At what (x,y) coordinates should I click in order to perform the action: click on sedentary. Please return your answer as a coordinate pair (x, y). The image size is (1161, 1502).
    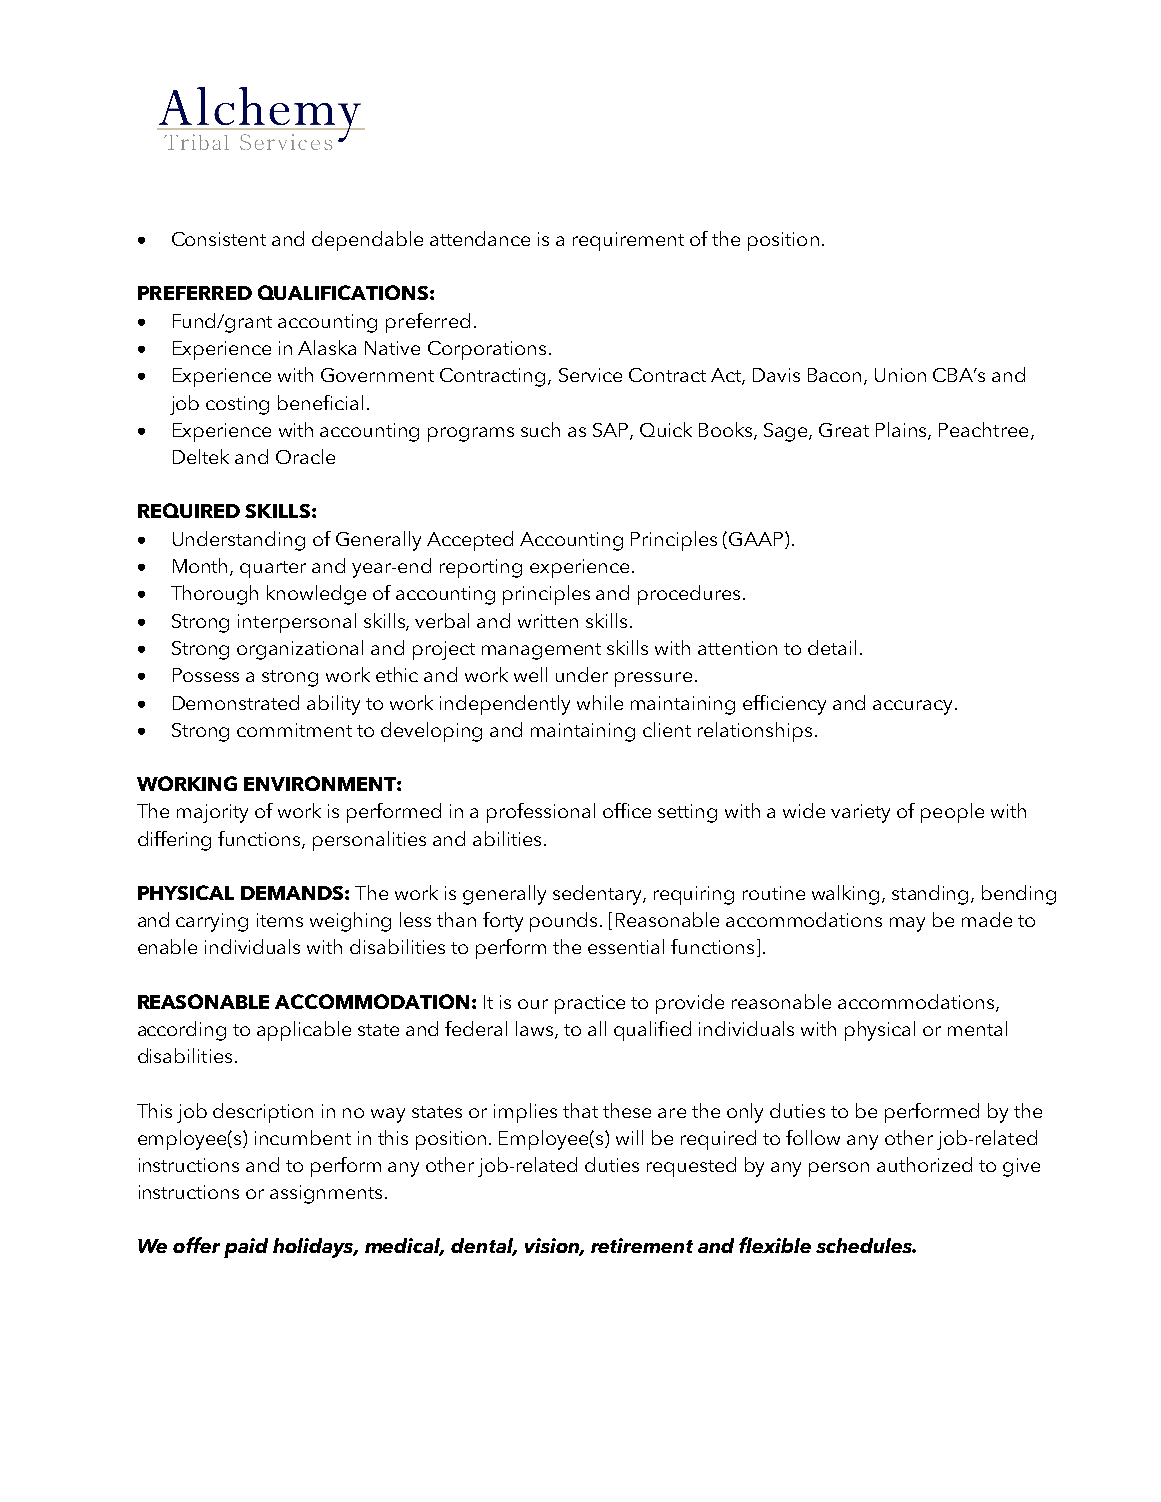
    Looking at the image, I should click on (598, 895).
